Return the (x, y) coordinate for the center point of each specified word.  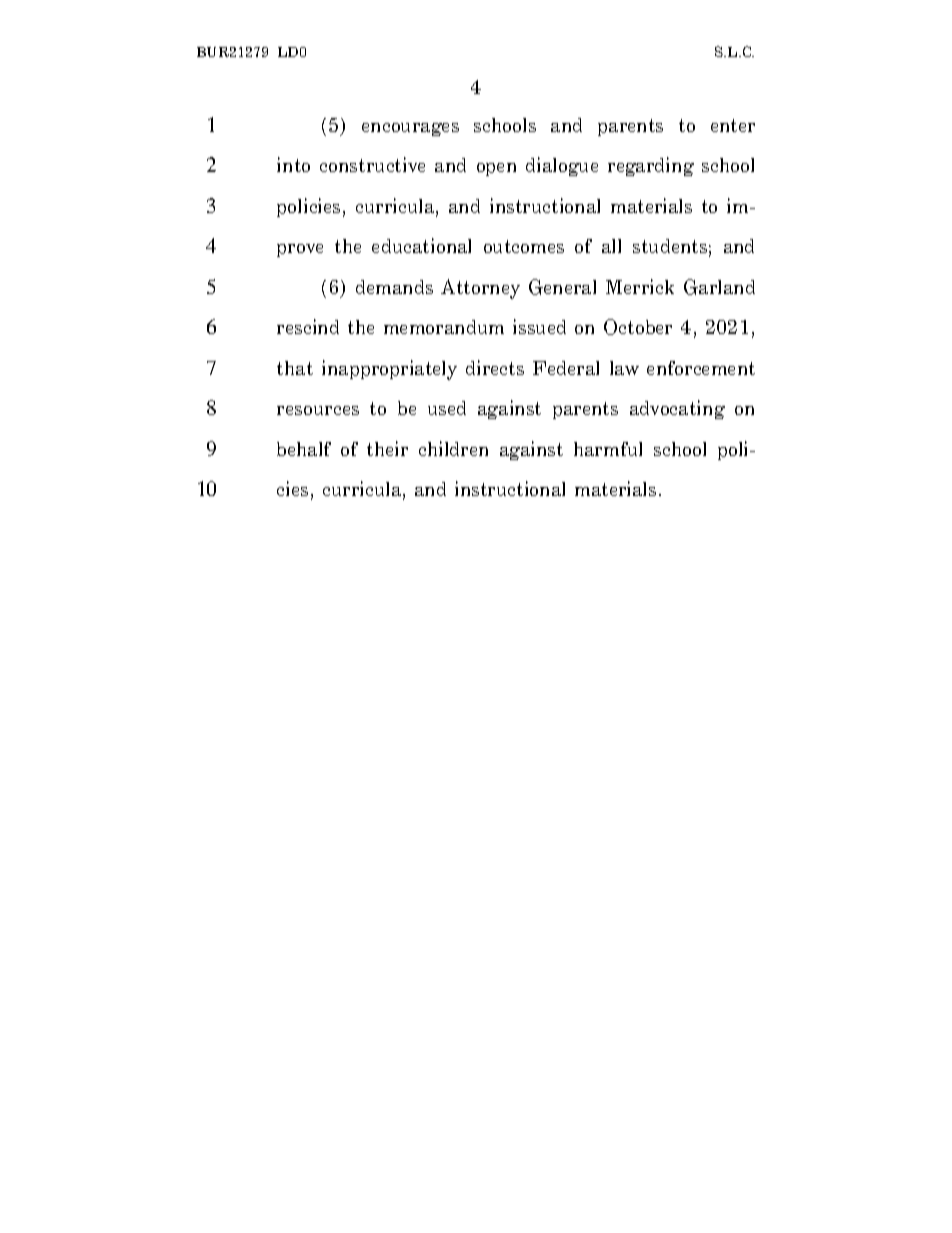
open (496, 169)
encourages (410, 129)
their (387, 448)
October (638, 327)
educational (421, 245)
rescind (308, 326)
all (611, 246)
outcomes (524, 246)
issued (539, 326)
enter (733, 125)
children (453, 448)
